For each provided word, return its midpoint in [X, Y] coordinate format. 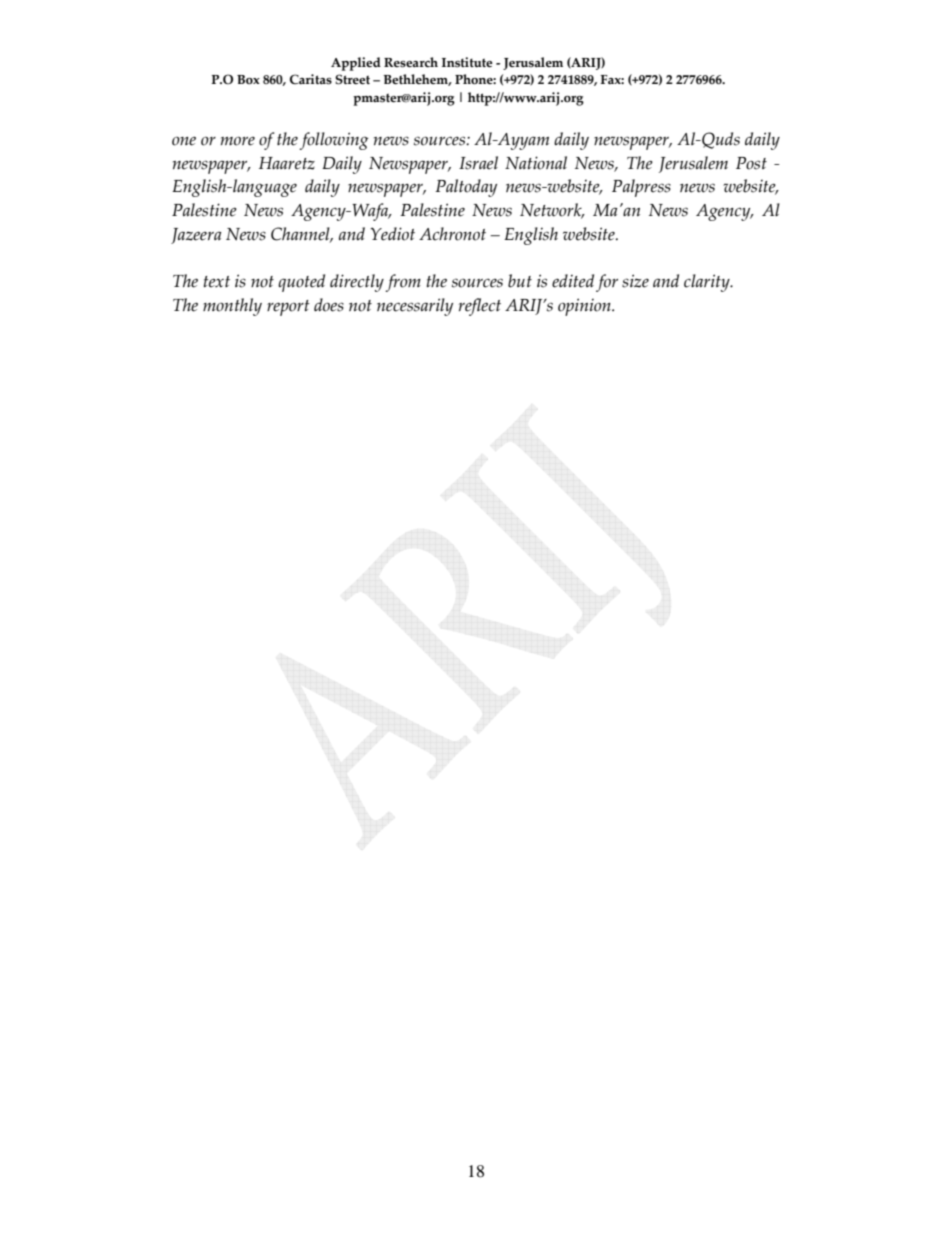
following [334, 141]
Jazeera [196, 236]
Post [751, 163]
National [536, 163]
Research [411, 62]
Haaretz [287, 163]
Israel [478, 163]
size [635, 281]
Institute [467, 62]
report [288, 308]
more [238, 141]
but [520, 281]
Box [248, 79]
